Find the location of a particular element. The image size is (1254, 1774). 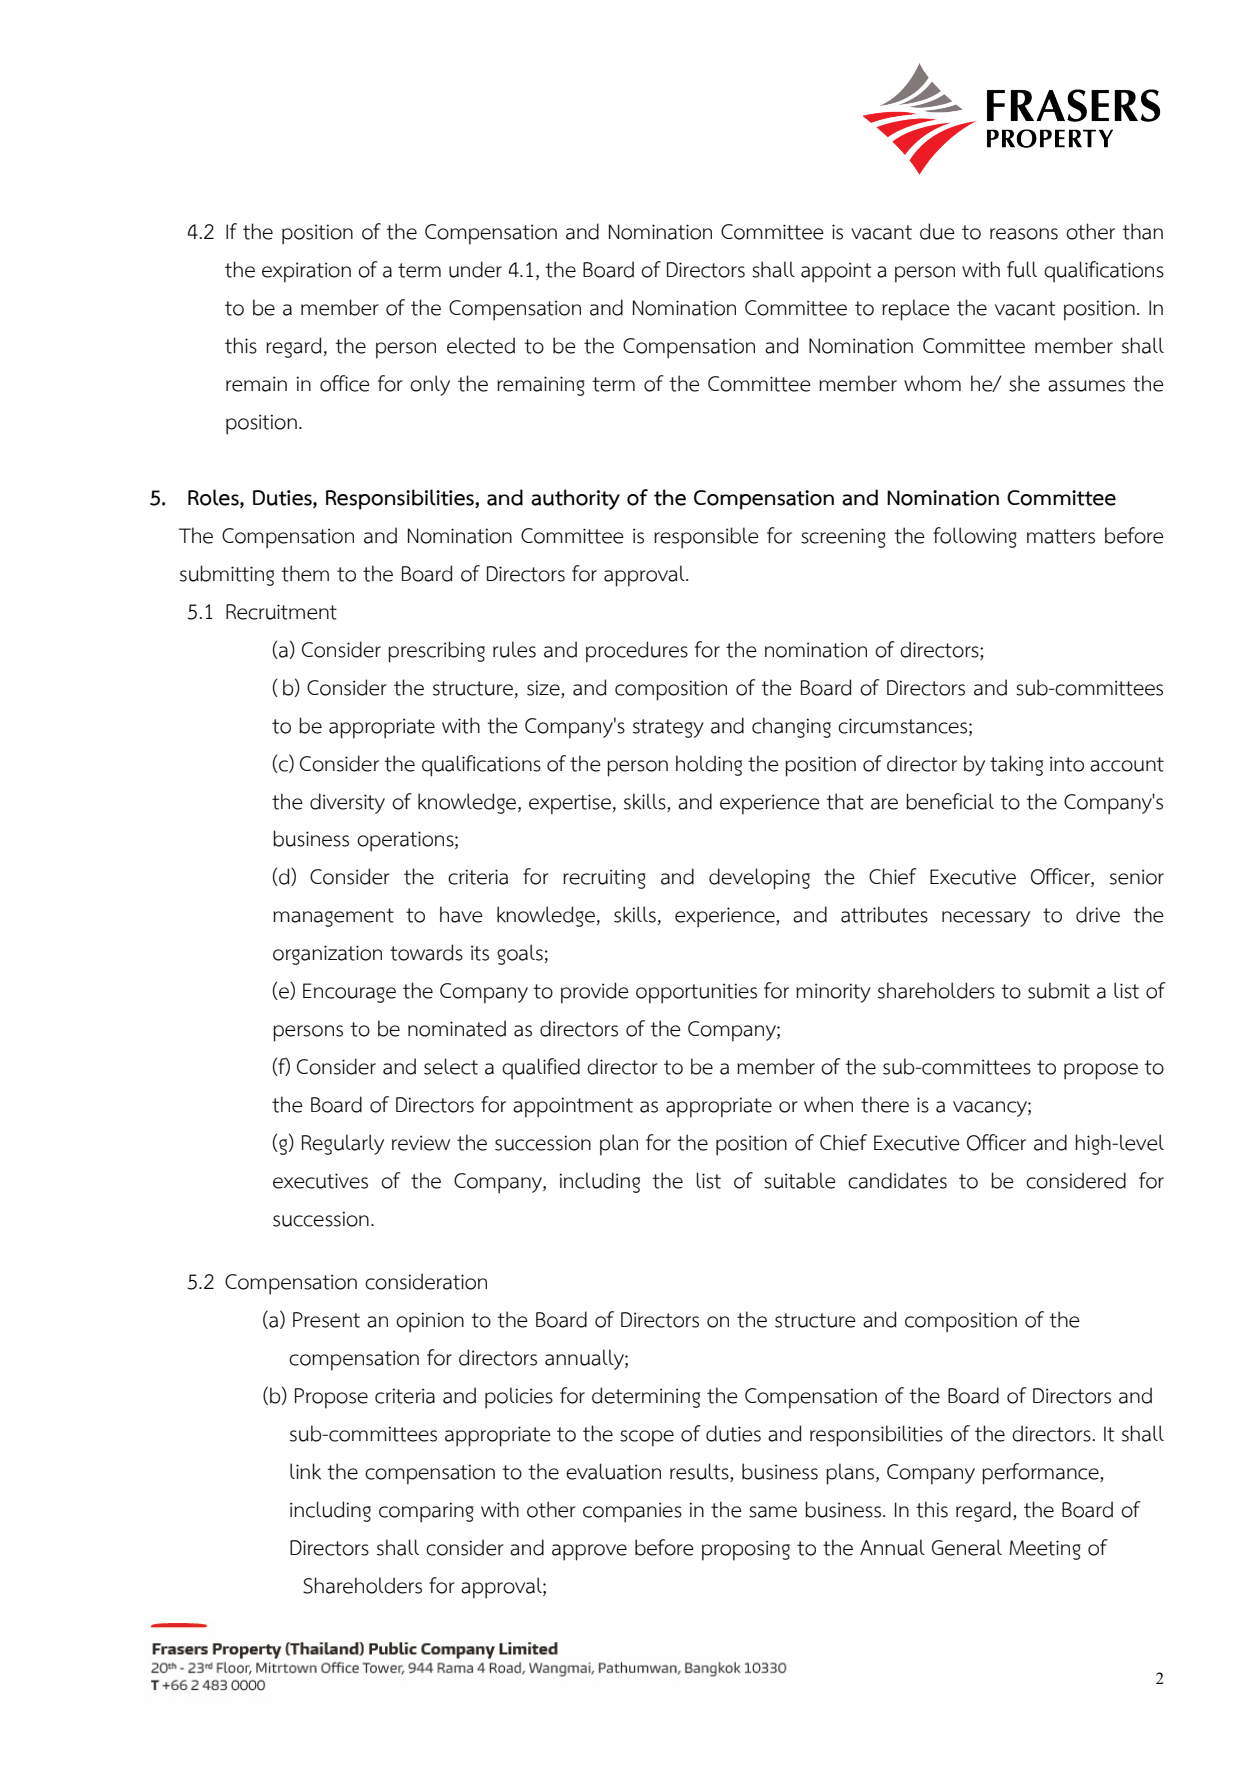

Regularly is located at coordinates (343, 1144).
